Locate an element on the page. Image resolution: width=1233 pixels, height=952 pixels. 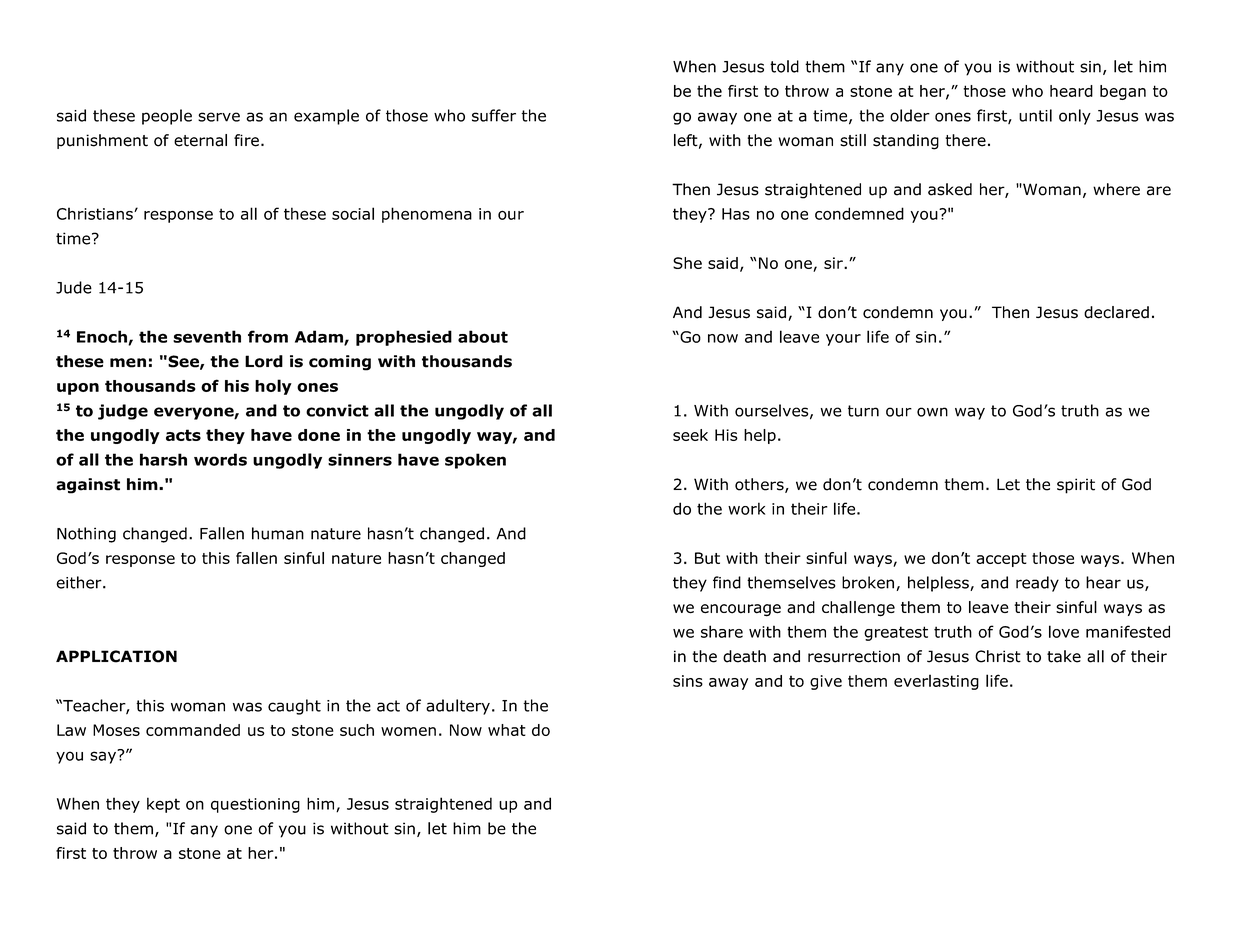
what is located at coordinates (507, 730).
